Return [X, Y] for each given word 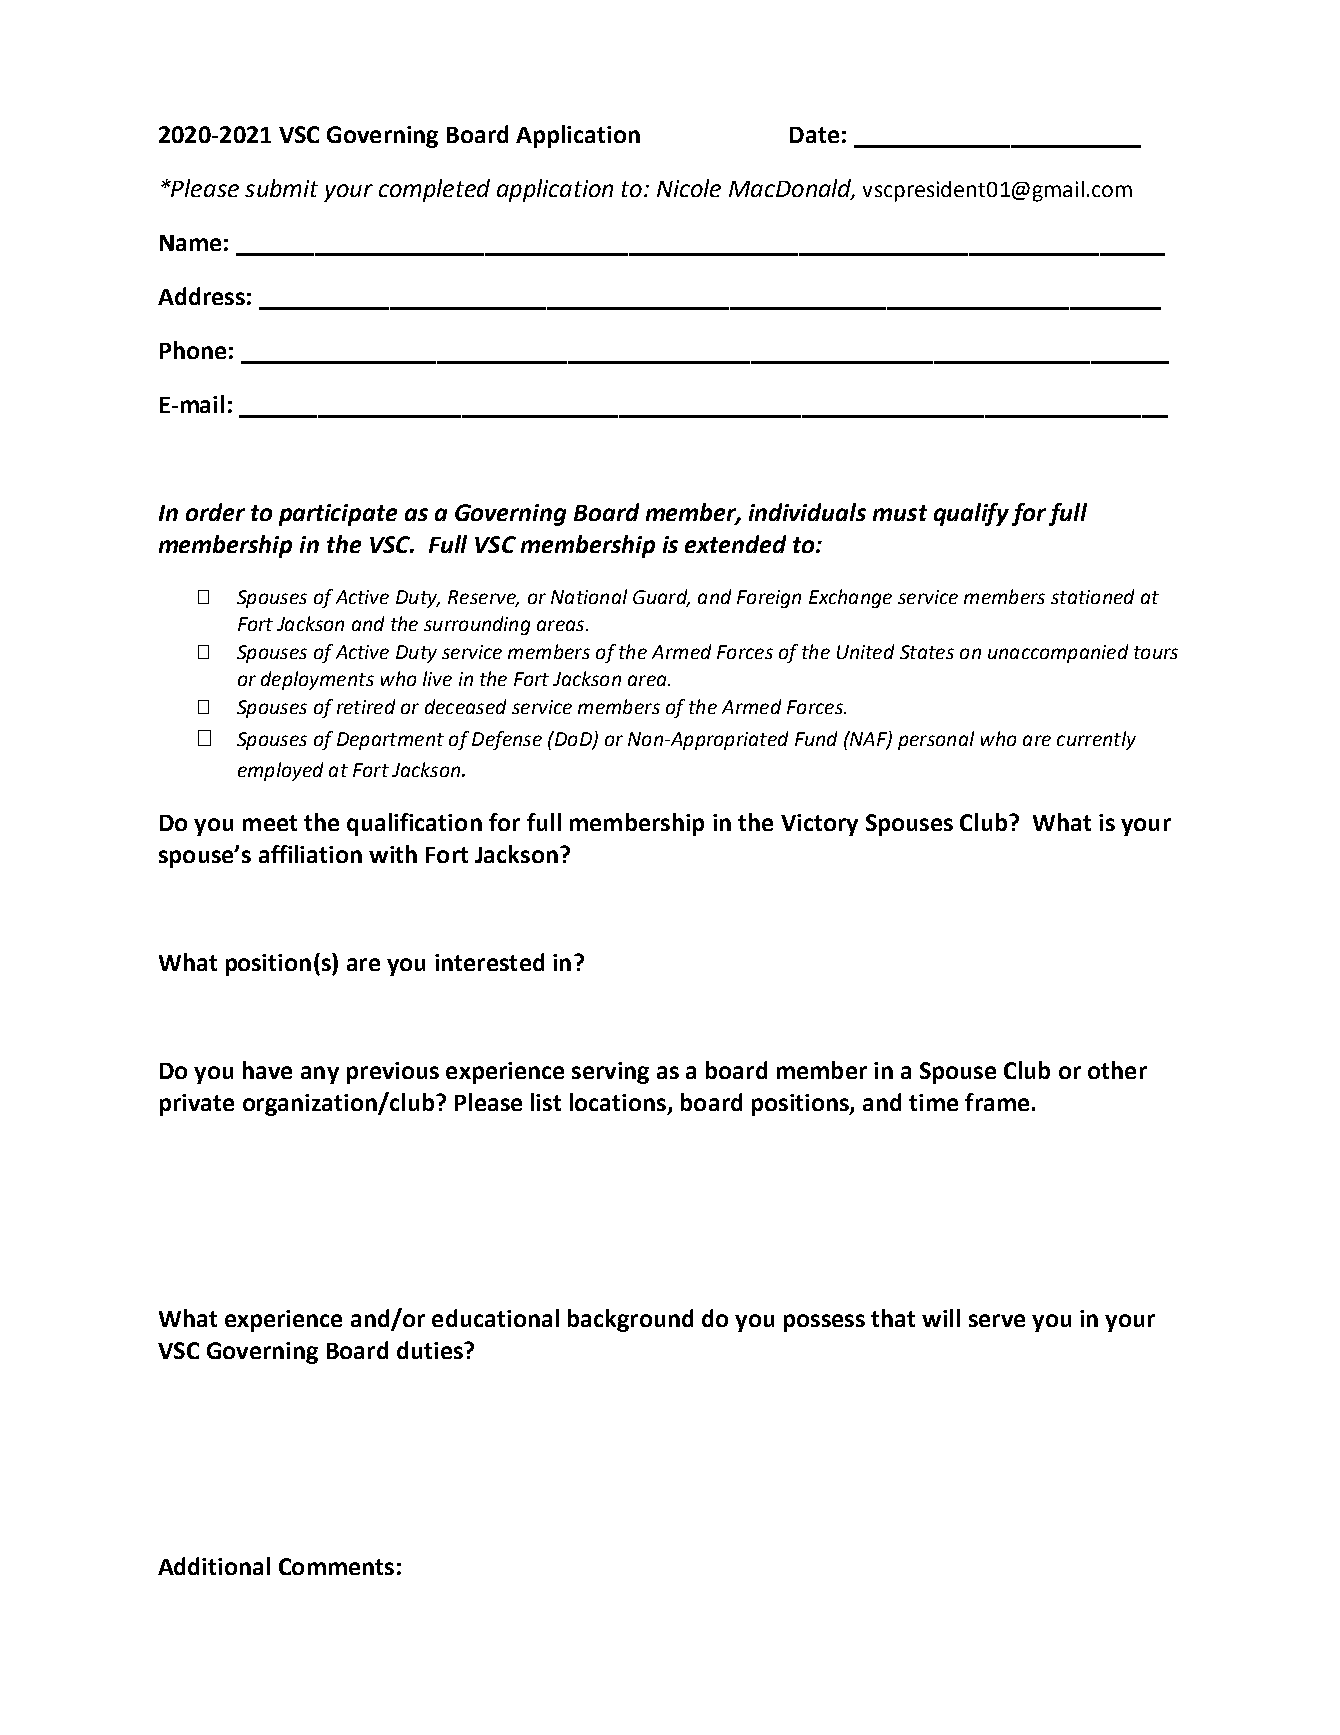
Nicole [689, 188]
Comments [336, 1566]
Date [814, 135]
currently [1096, 740]
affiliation [310, 854]
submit [281, 188]
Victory [819, 825]
